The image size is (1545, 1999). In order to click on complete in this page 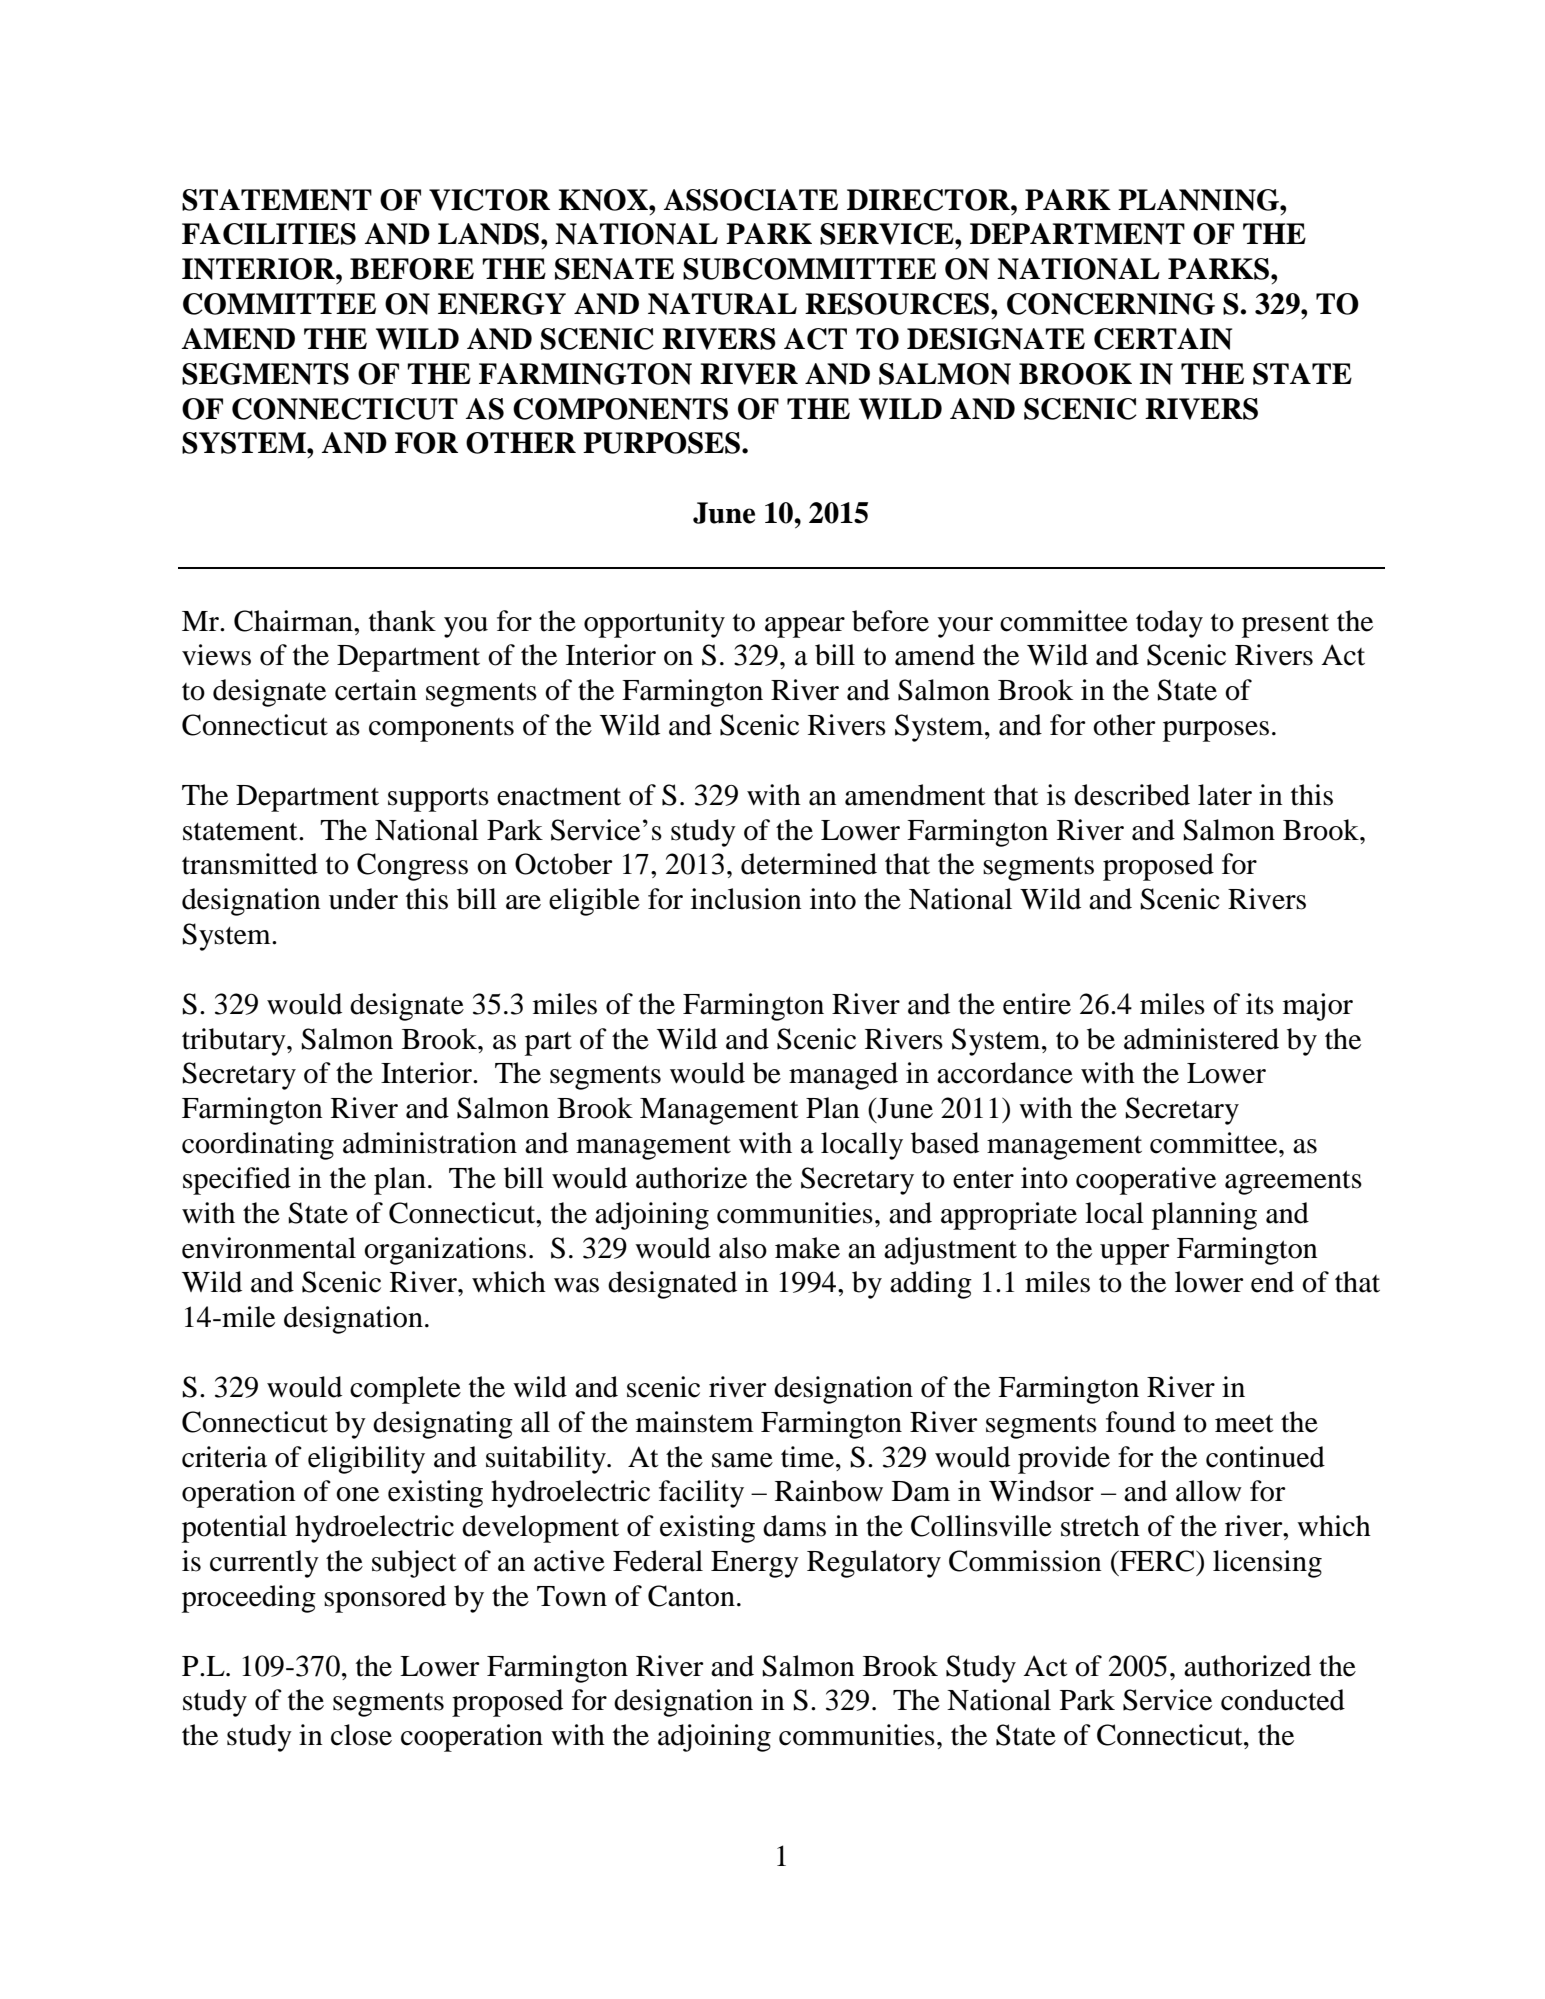, I will do `click(405, 1390)`.
